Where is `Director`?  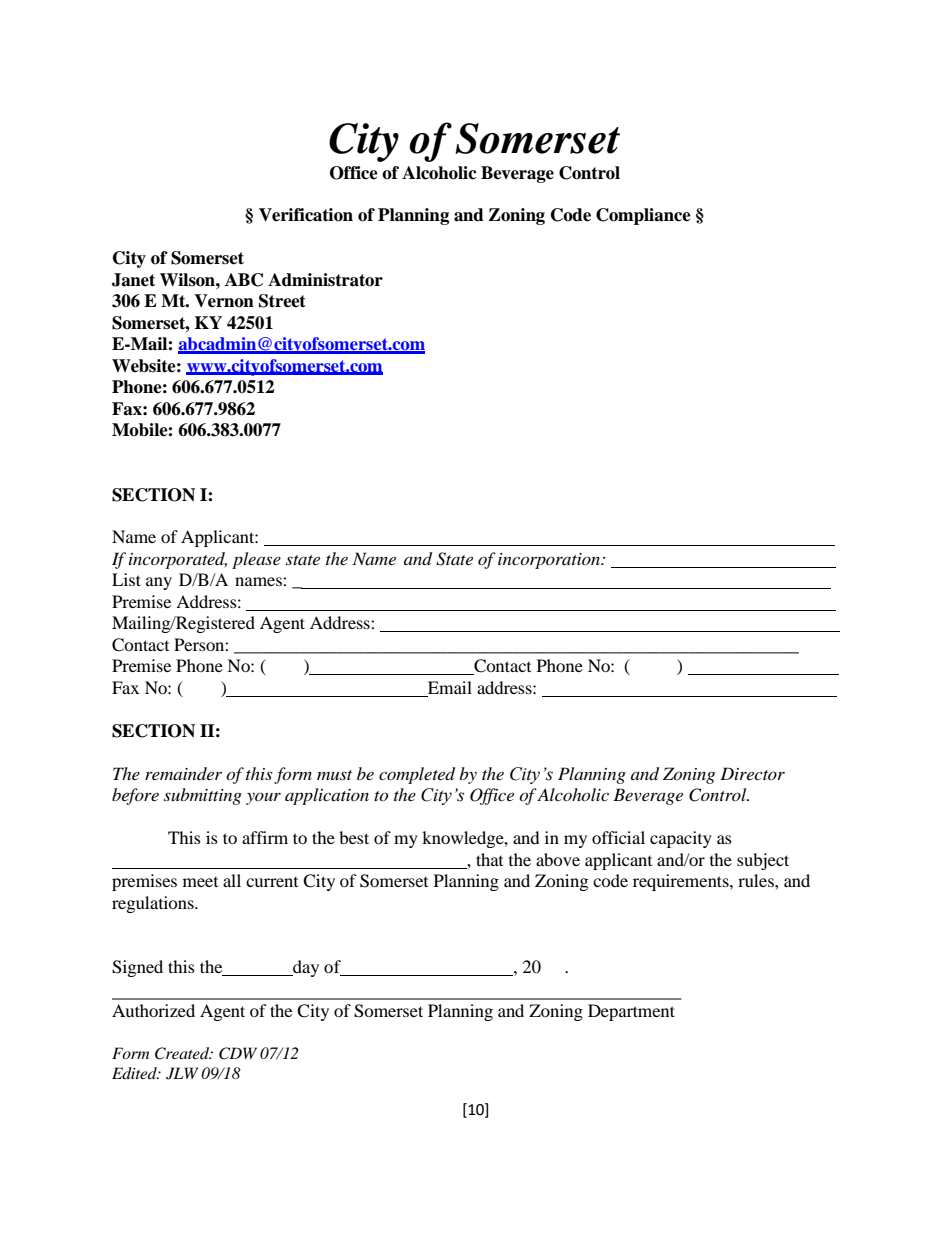
Director is located at coordinates (752, 773).
